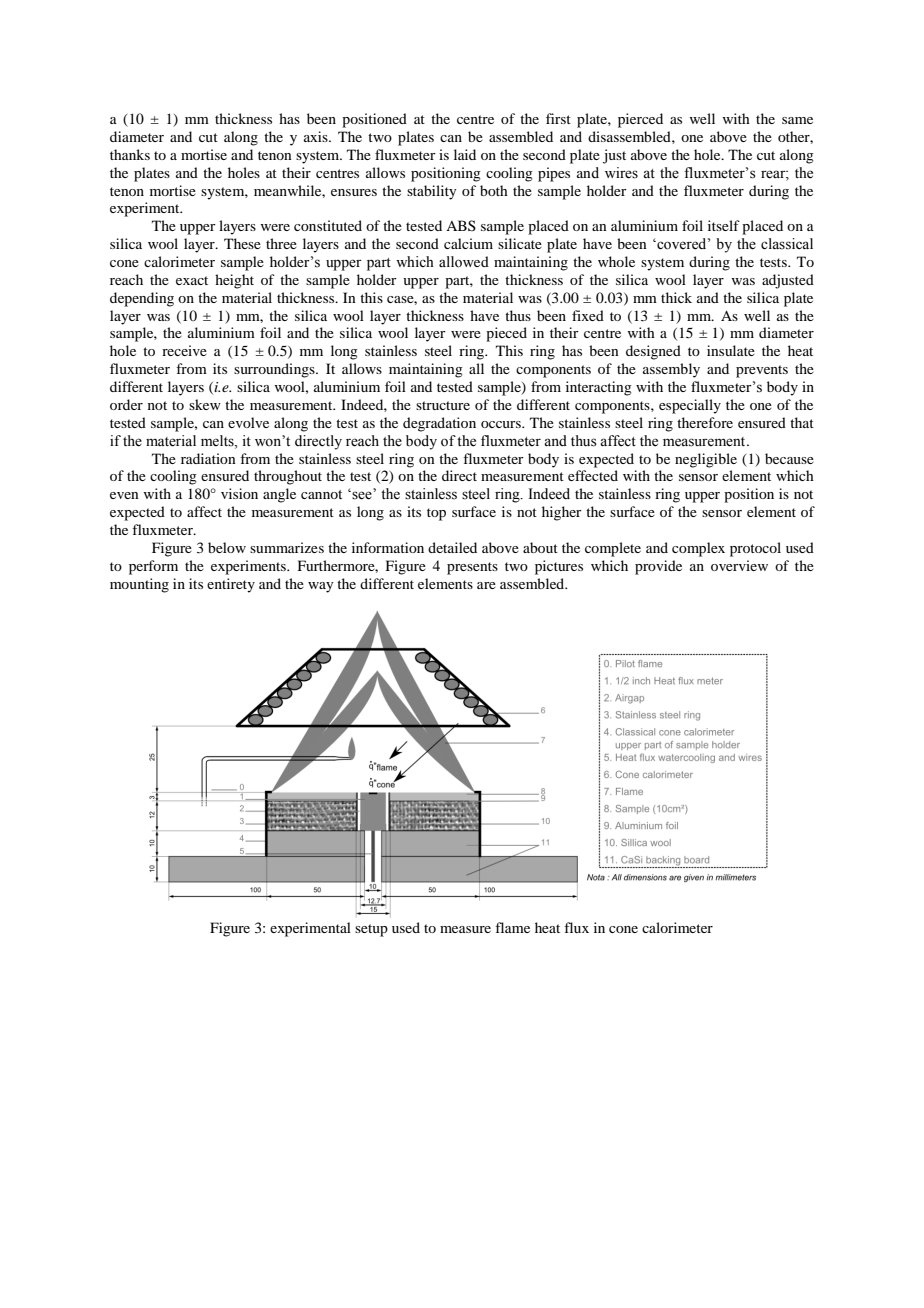  Describe the element at coordinates (506, 334) in the screenshot. I see `pieced` at that location.
